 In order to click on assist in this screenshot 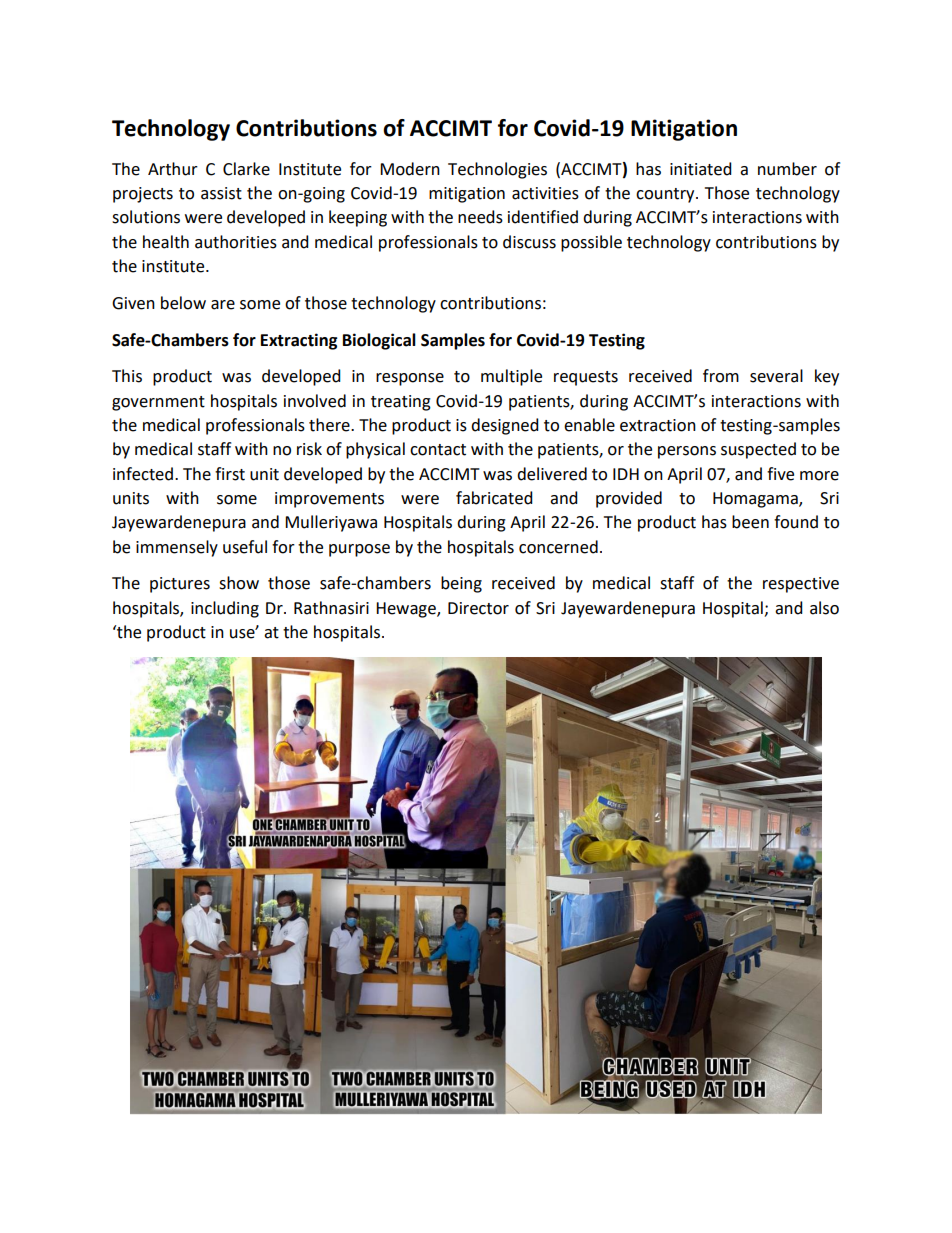, I will do `click(221, 193)`.
